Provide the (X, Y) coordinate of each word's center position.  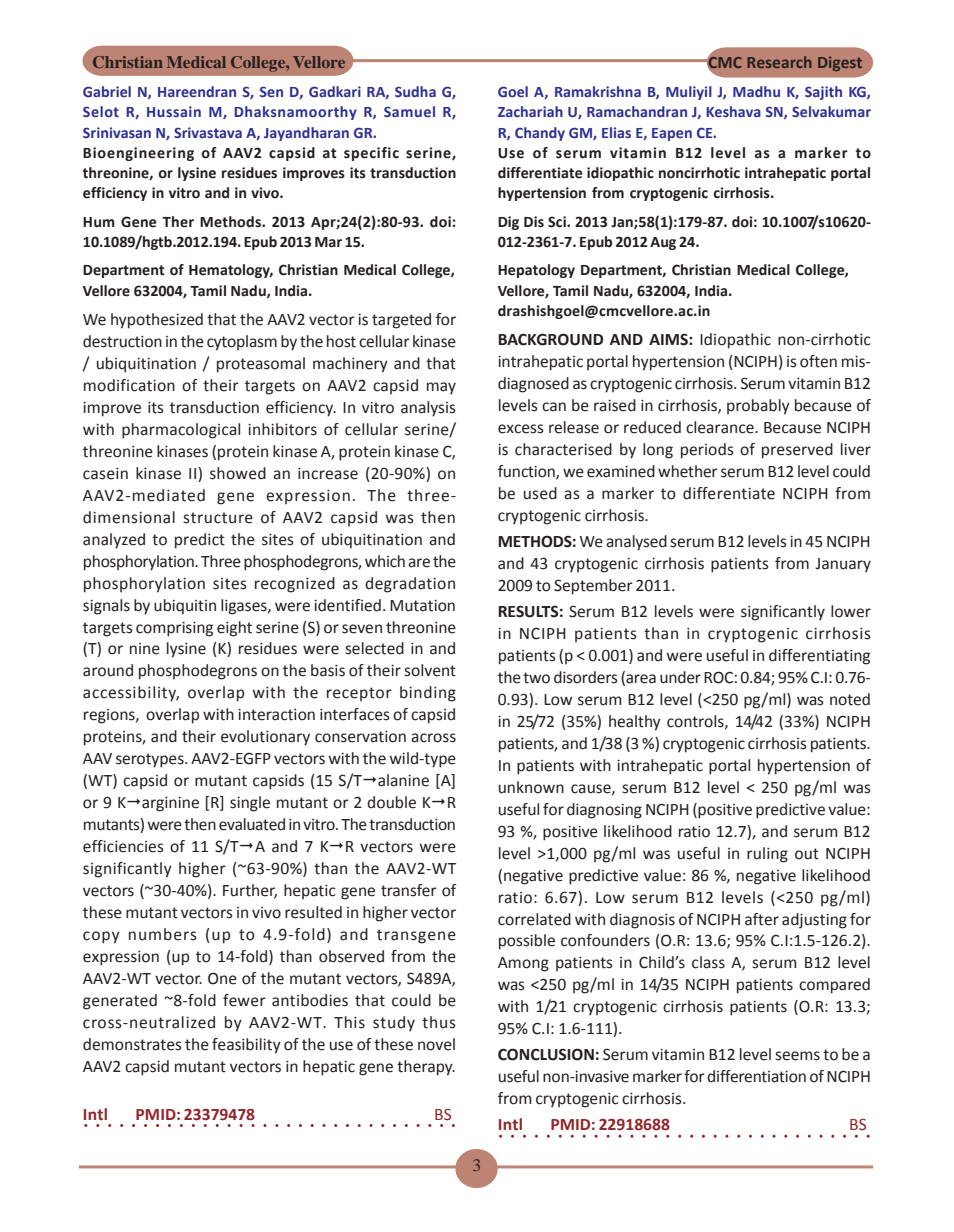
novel (436, 1044)
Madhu (756, 91)
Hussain (174, 111)
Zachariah (530, 111)
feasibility (246, 1046)
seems (797, 1056)
